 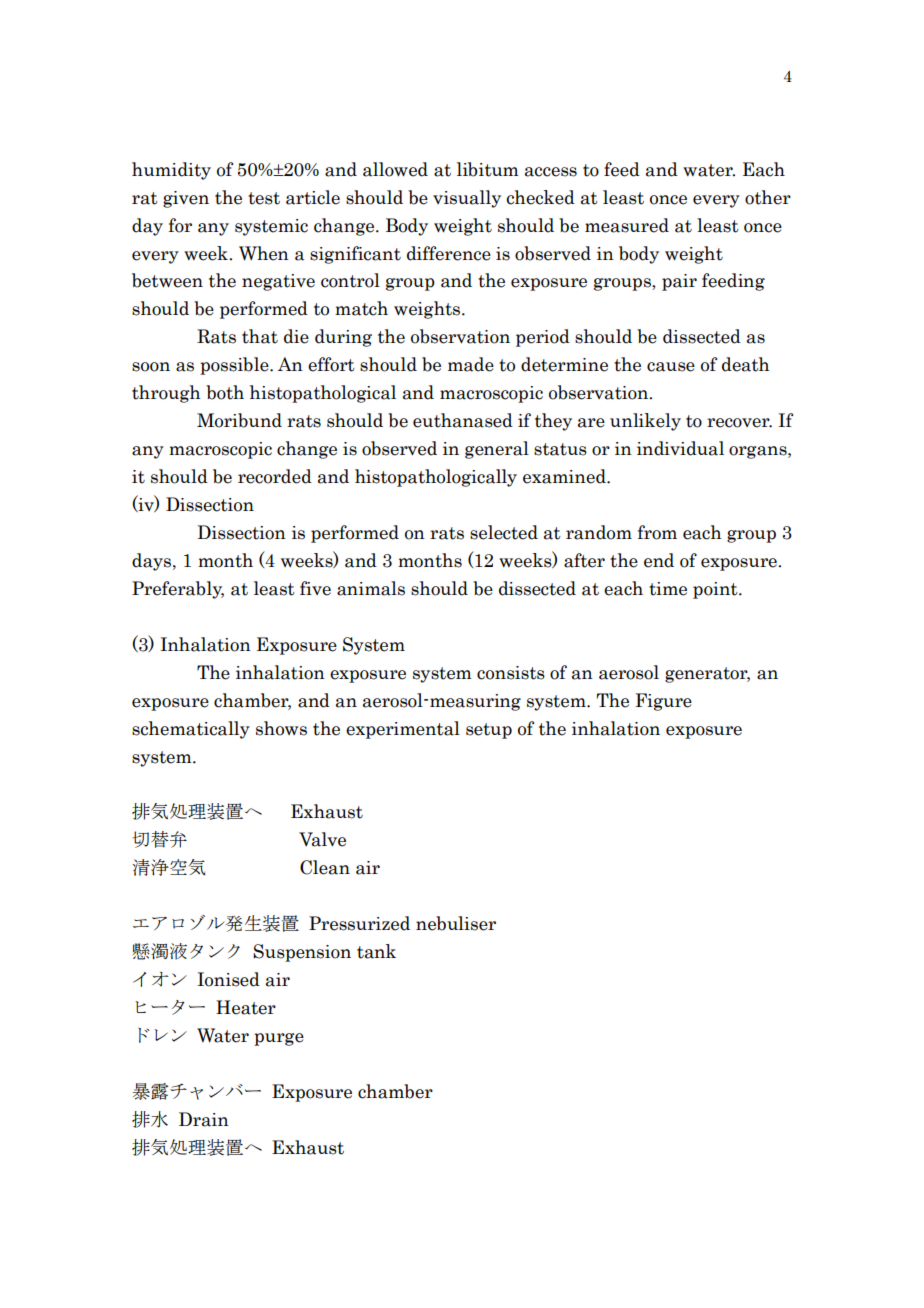 What do you see at coordinates (376, 951) in the image?
I see `tank` at bounding box center [376, 951].
